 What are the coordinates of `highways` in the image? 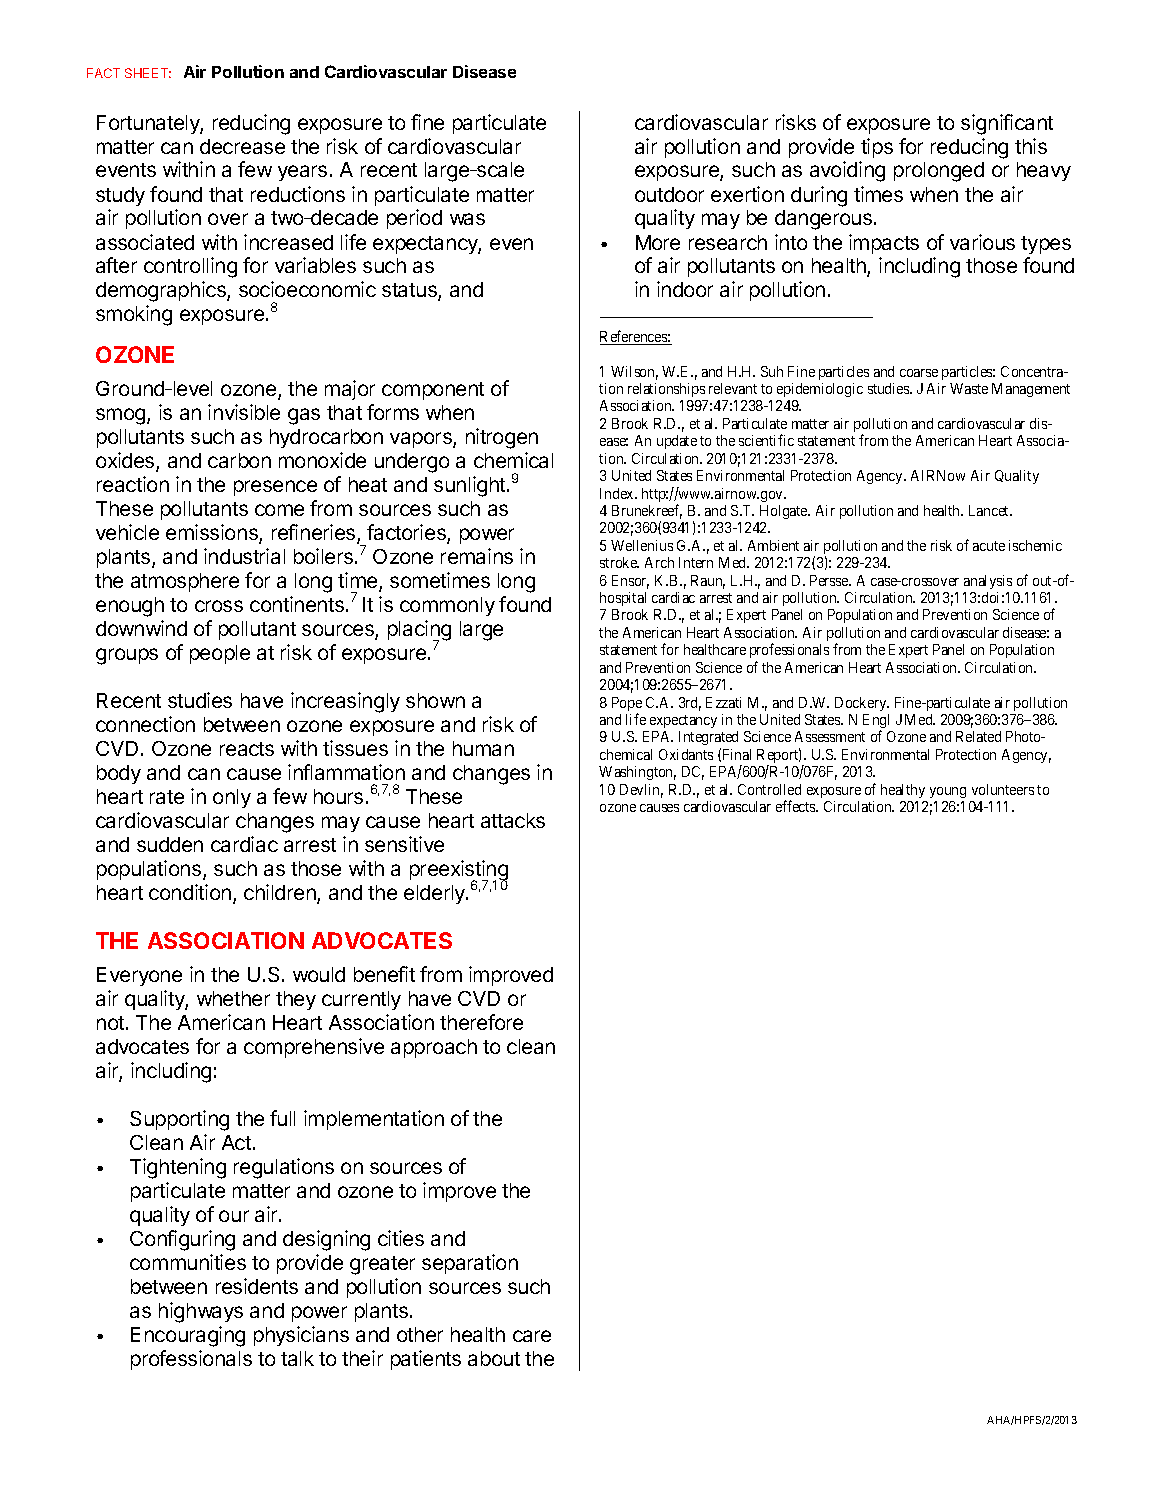 It's located at (201, 1312).
